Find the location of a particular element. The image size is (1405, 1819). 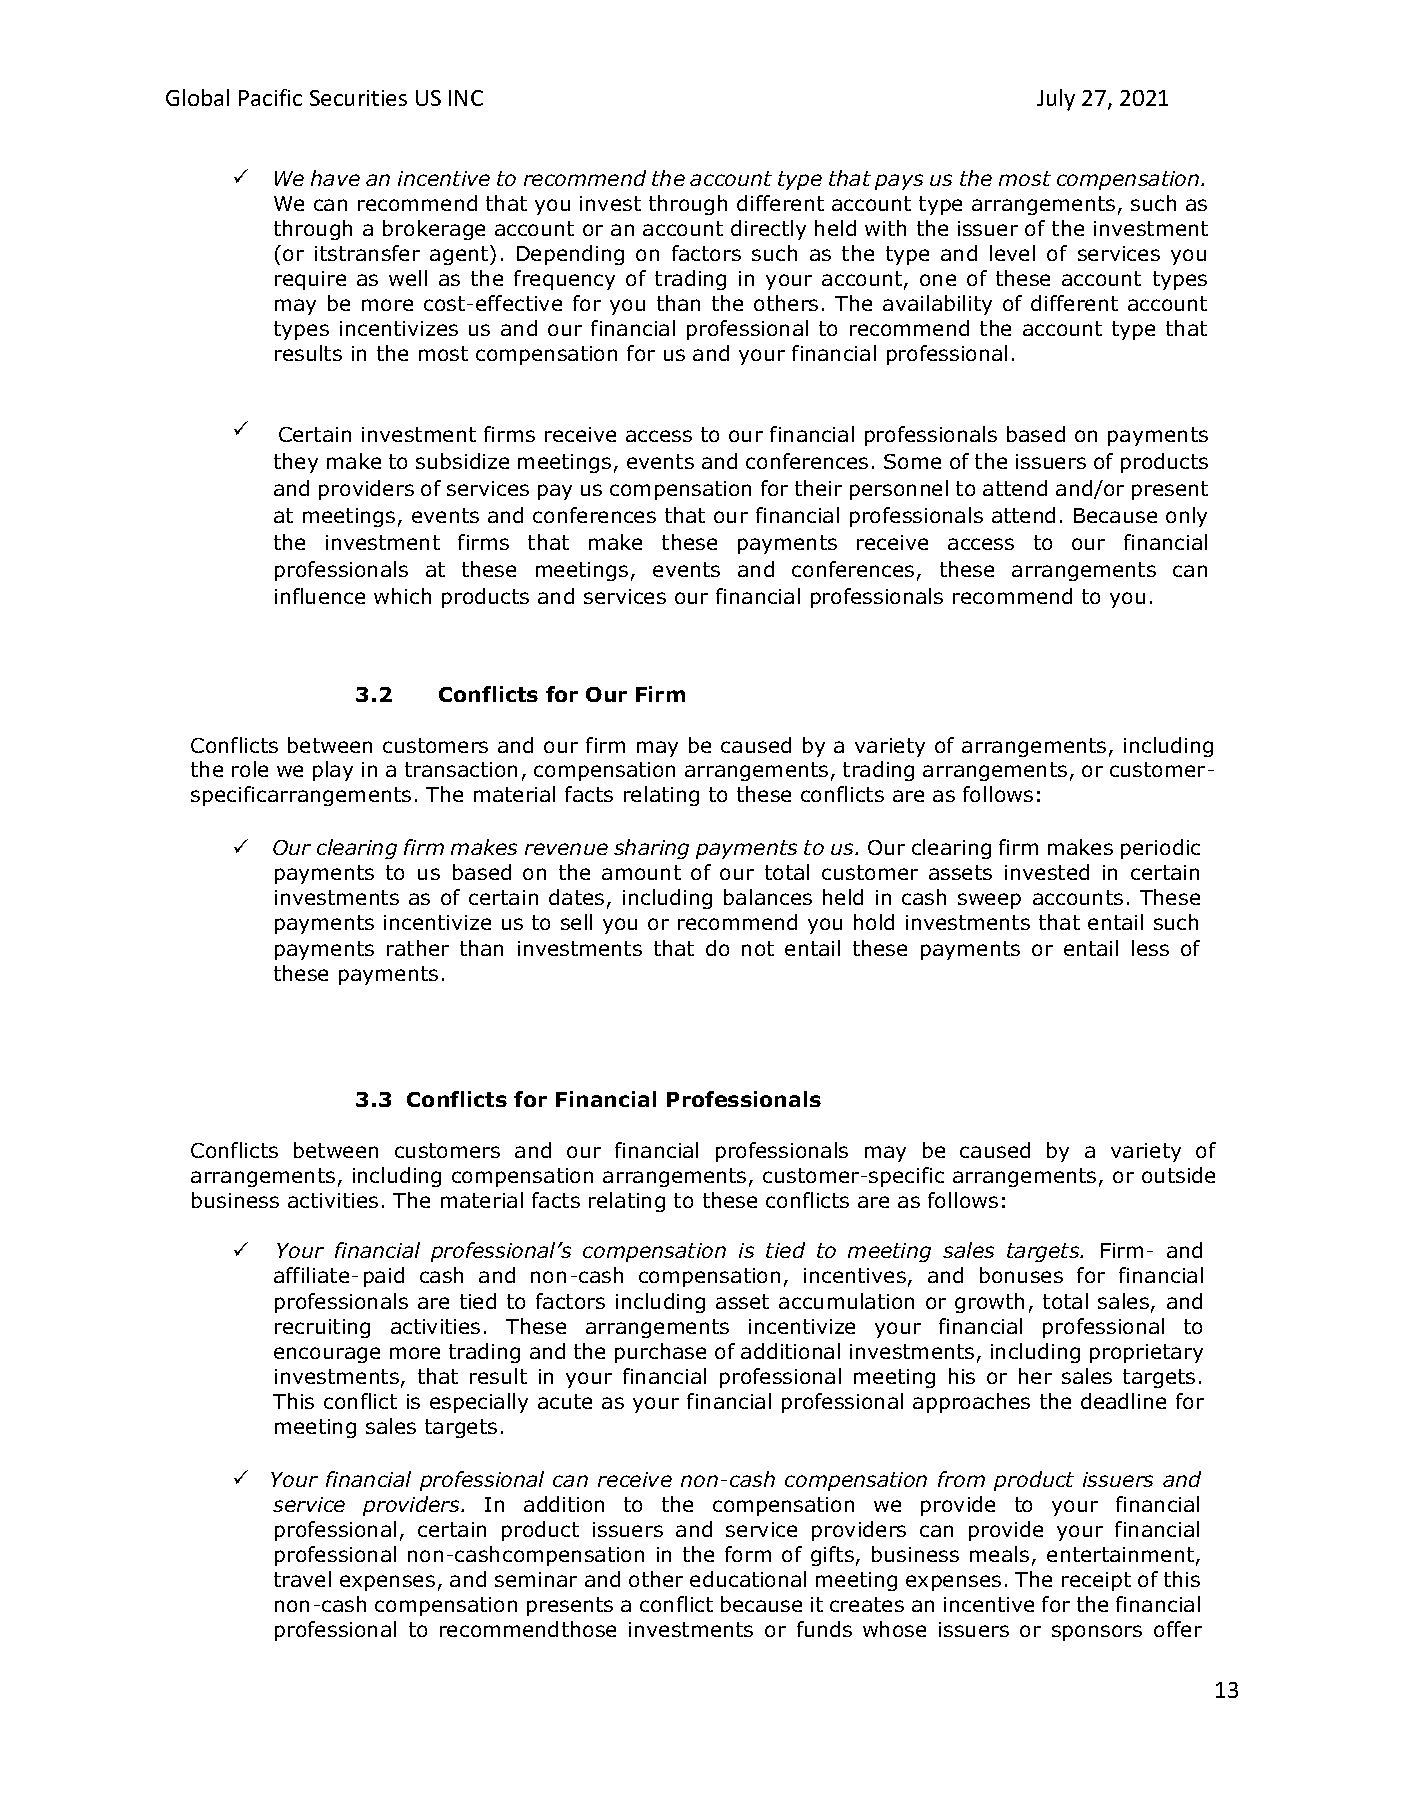

July is located at coordinates (1056, 100).
